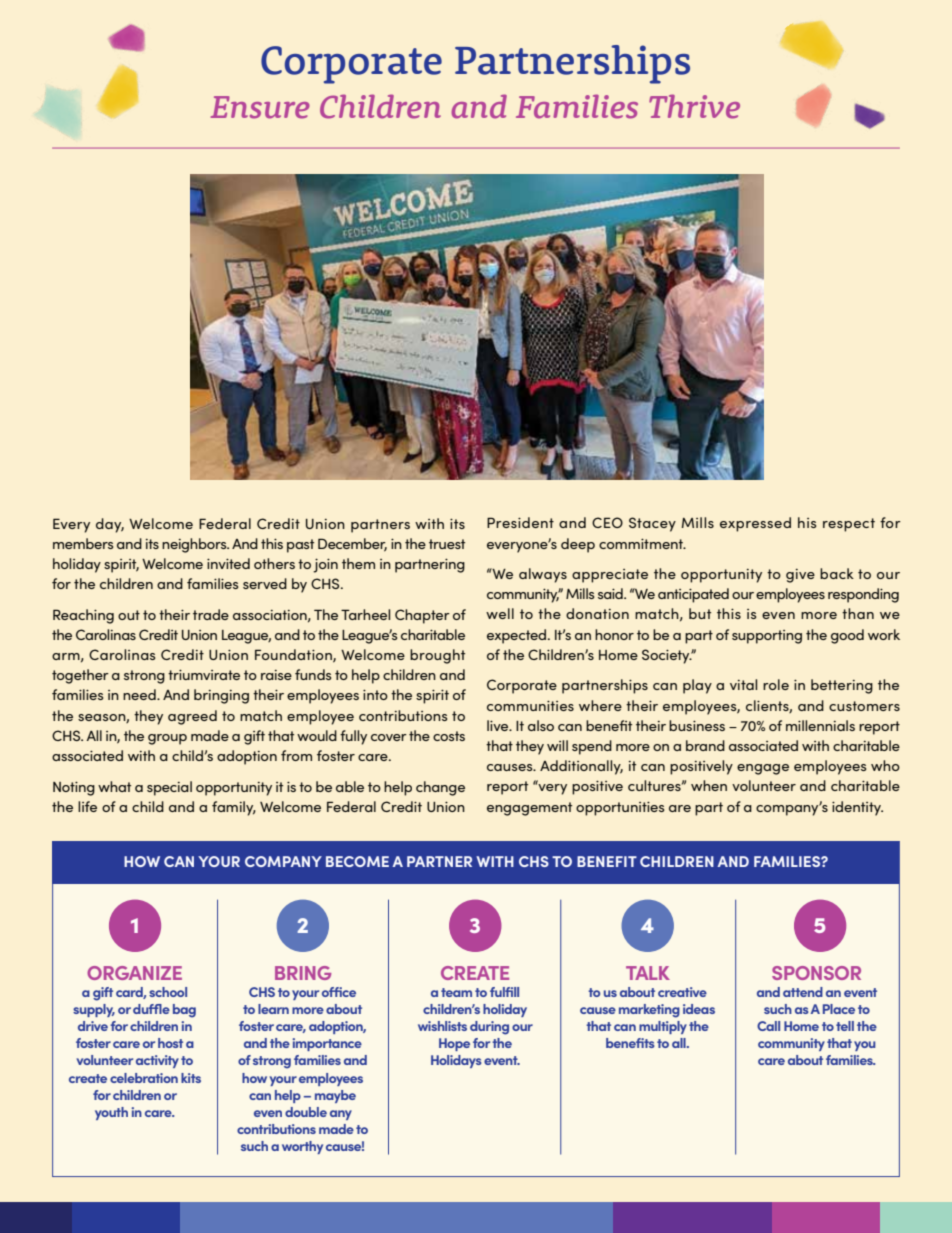 This screenshot has height=1233, width=952. Describe the element at coordinates (768, 1026) in the screenshot. I see `Call` at that location.
